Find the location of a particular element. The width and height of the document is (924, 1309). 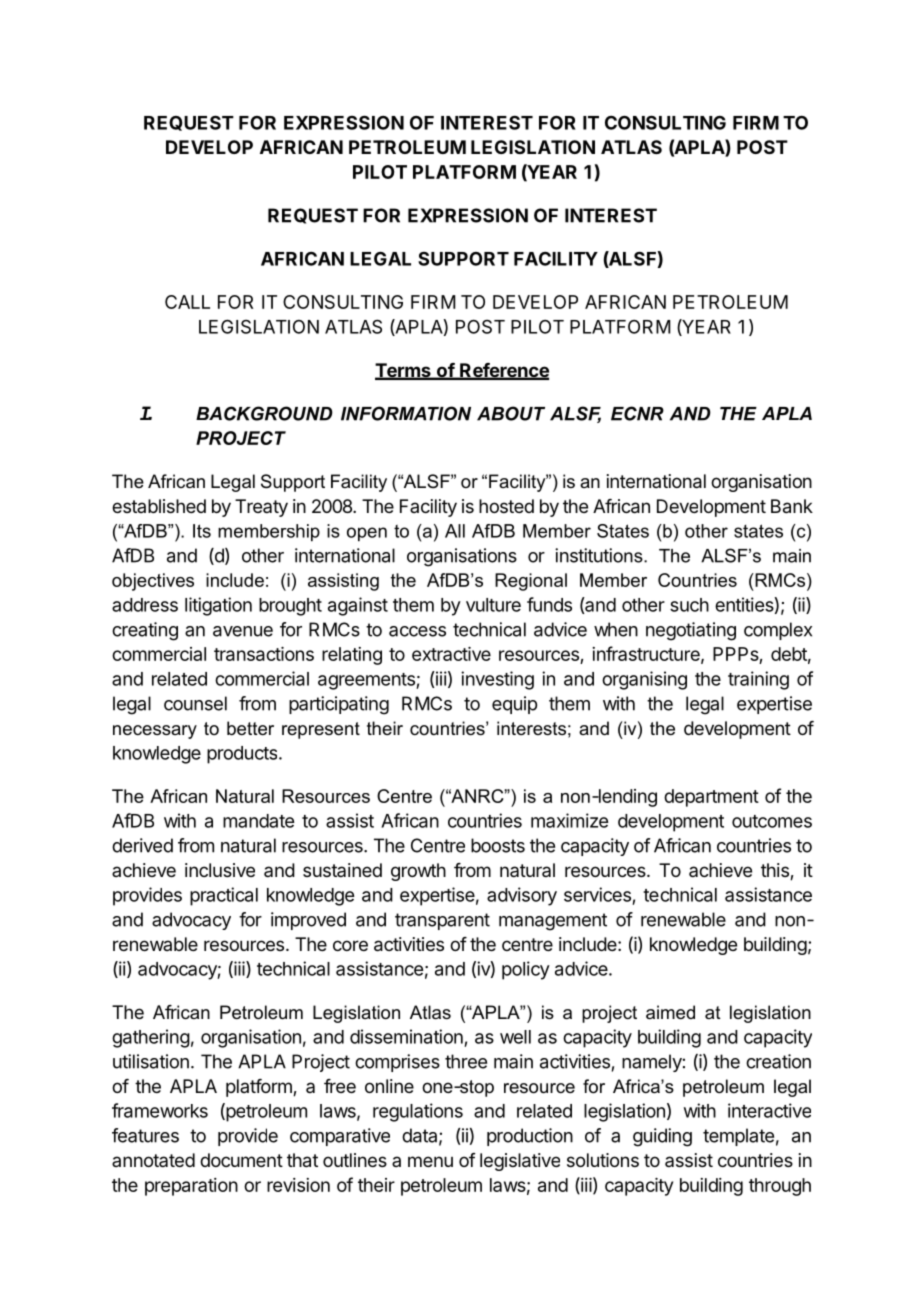

products is located at coordinates (243, 755).
